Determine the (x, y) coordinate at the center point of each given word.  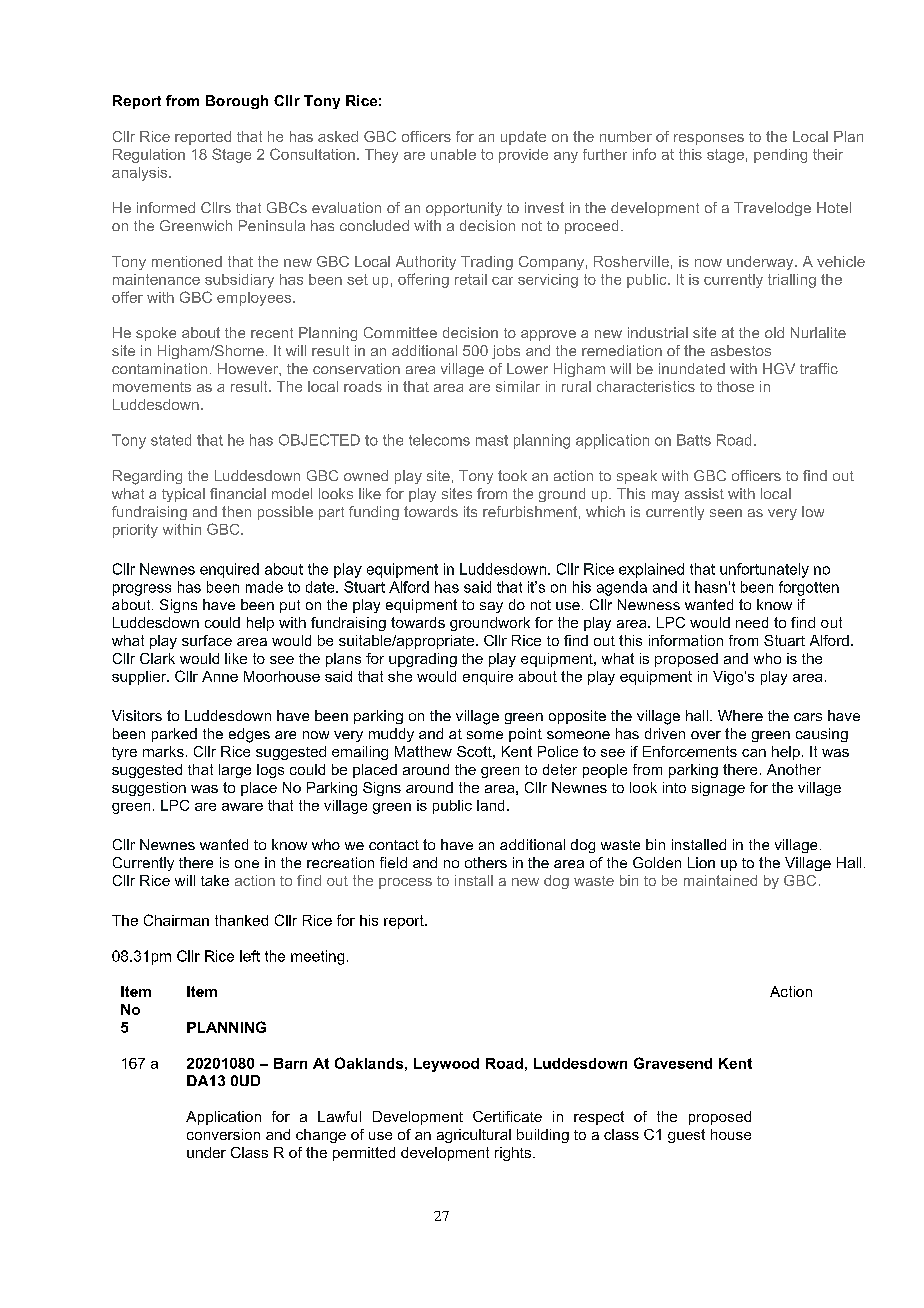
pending (780, 156)
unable (453, 154)
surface (207, 640)
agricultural (474, 1136)
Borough (237, 102)
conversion (223, 1134)
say (491, 607)
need (752, 622)
